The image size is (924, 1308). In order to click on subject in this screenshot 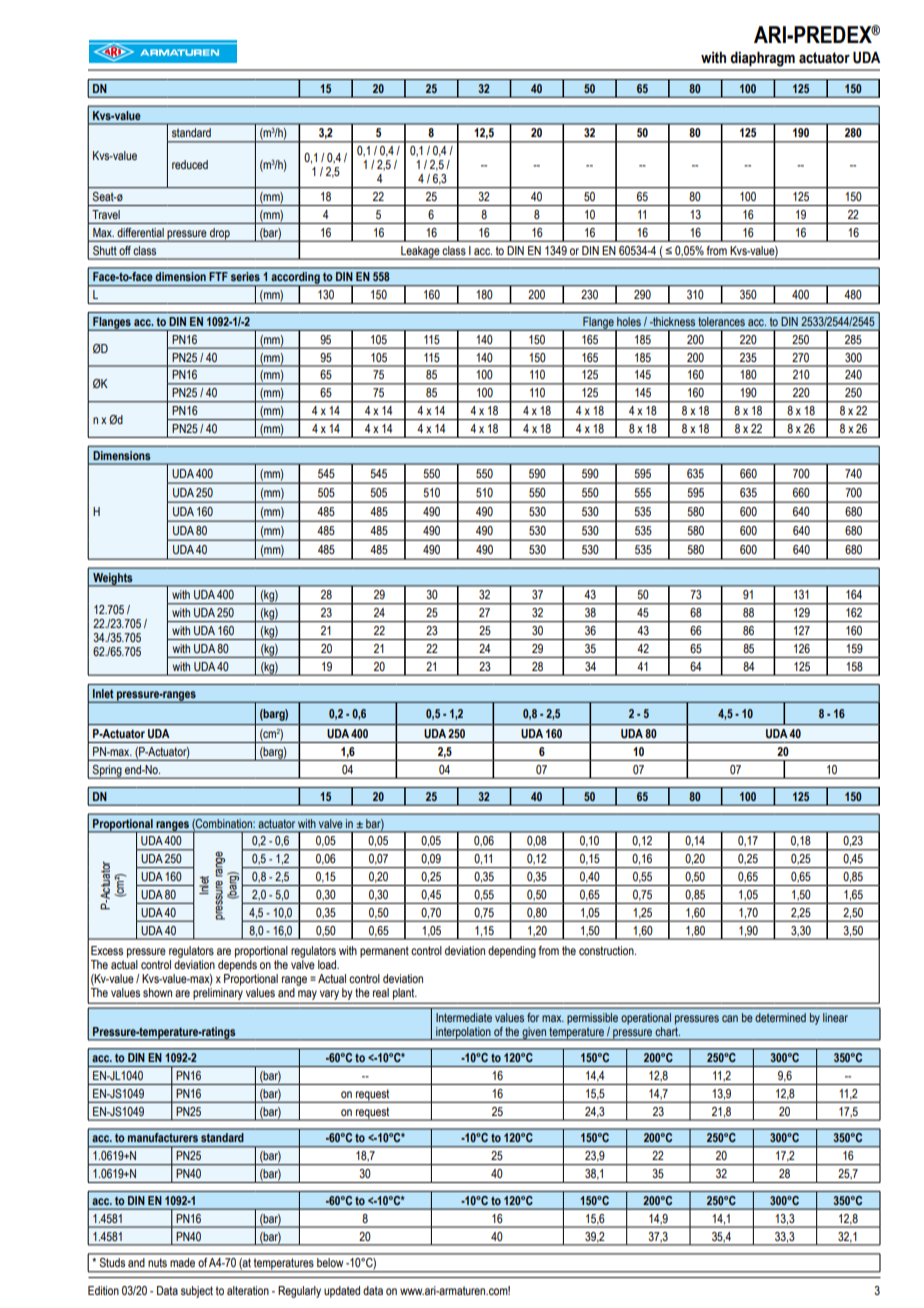, I will do `click(197, 1292)`.
